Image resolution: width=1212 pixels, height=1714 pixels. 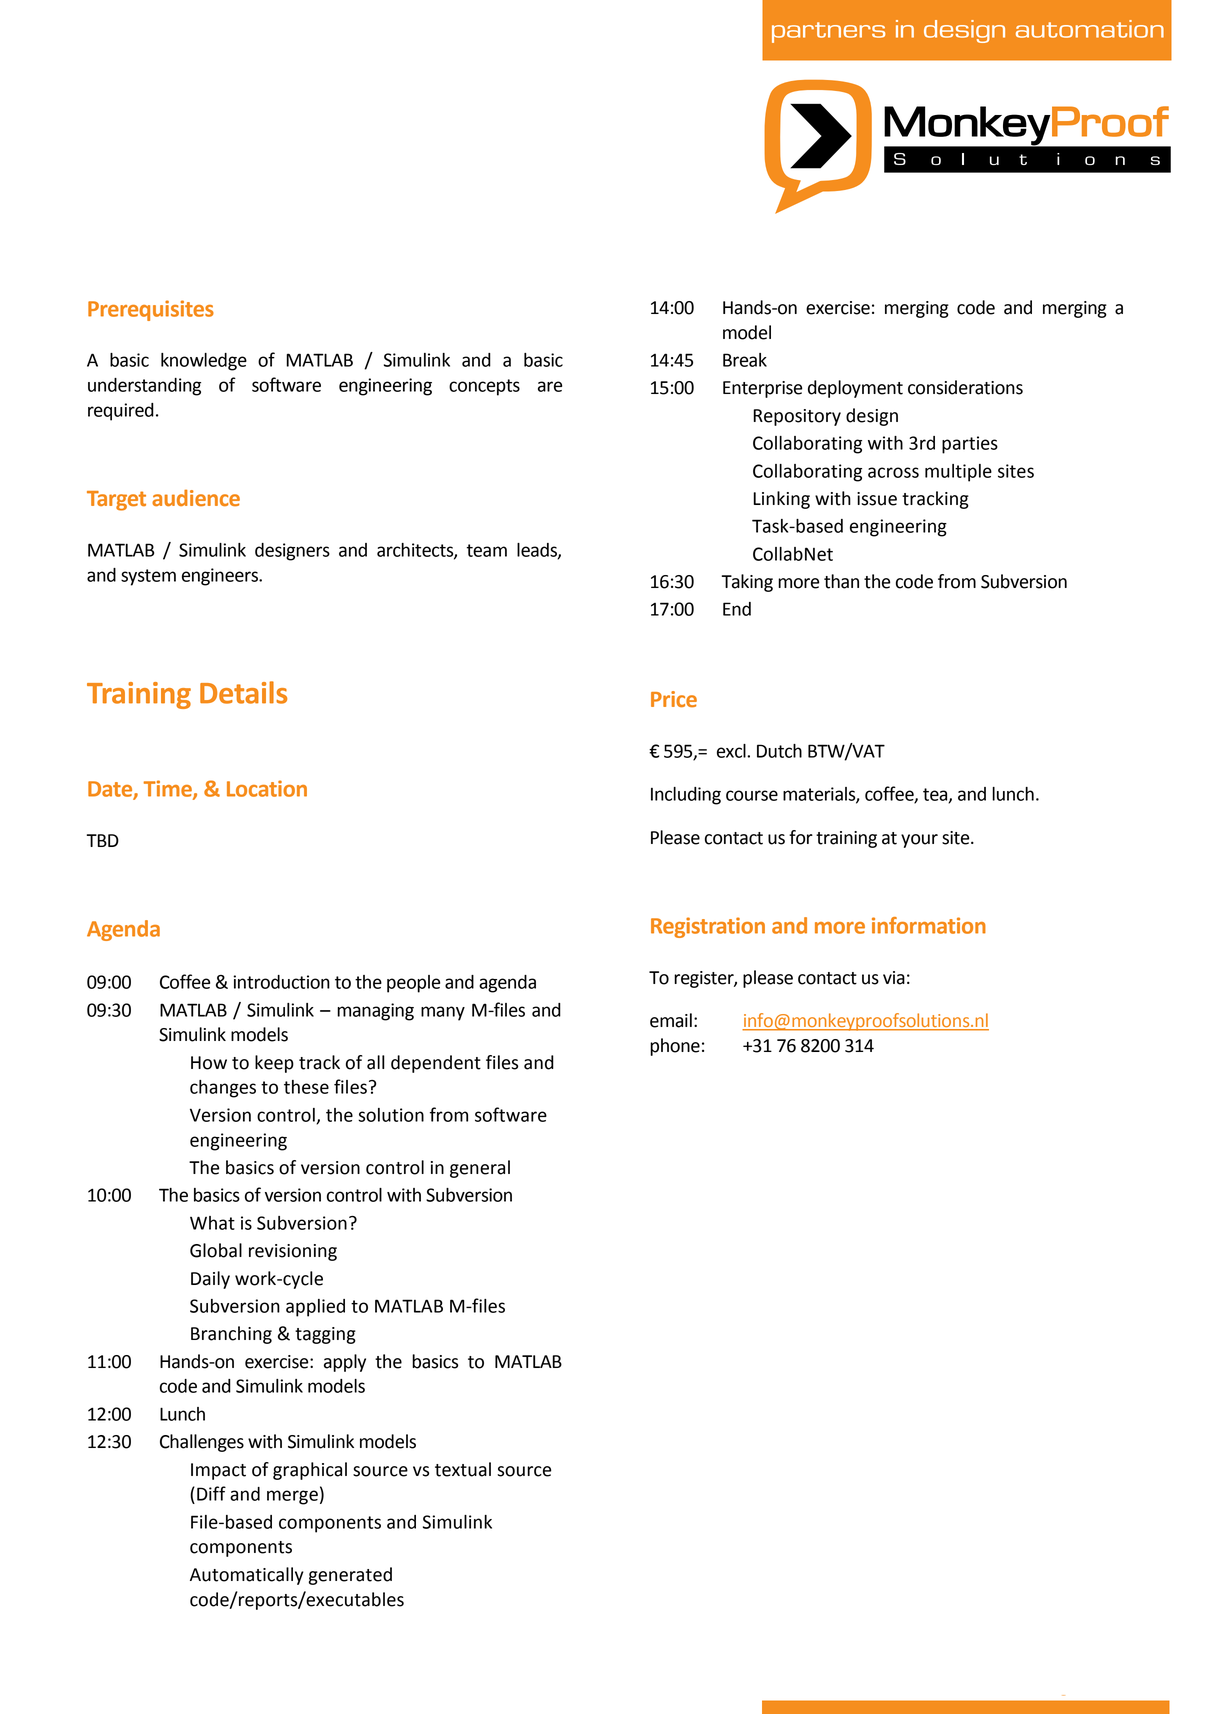 What do you see at coordinates (1090, 29) in the screenshot?
I see `automation` at bounding box center [1090, 29].
